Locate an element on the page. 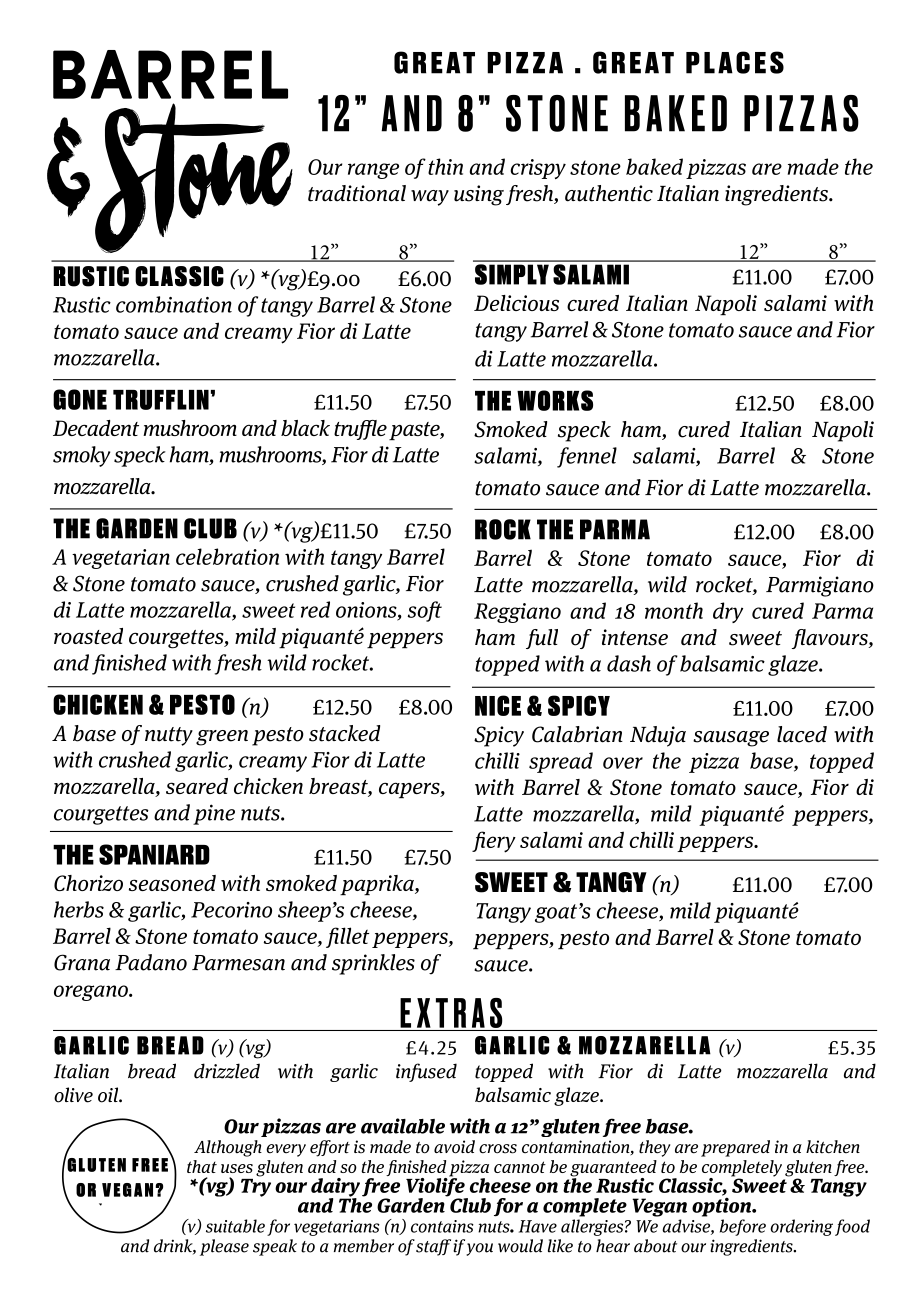 Image resolution: width=924 pixels, height=1311 pixels. suitable is located at coordinates (235, 1226).
